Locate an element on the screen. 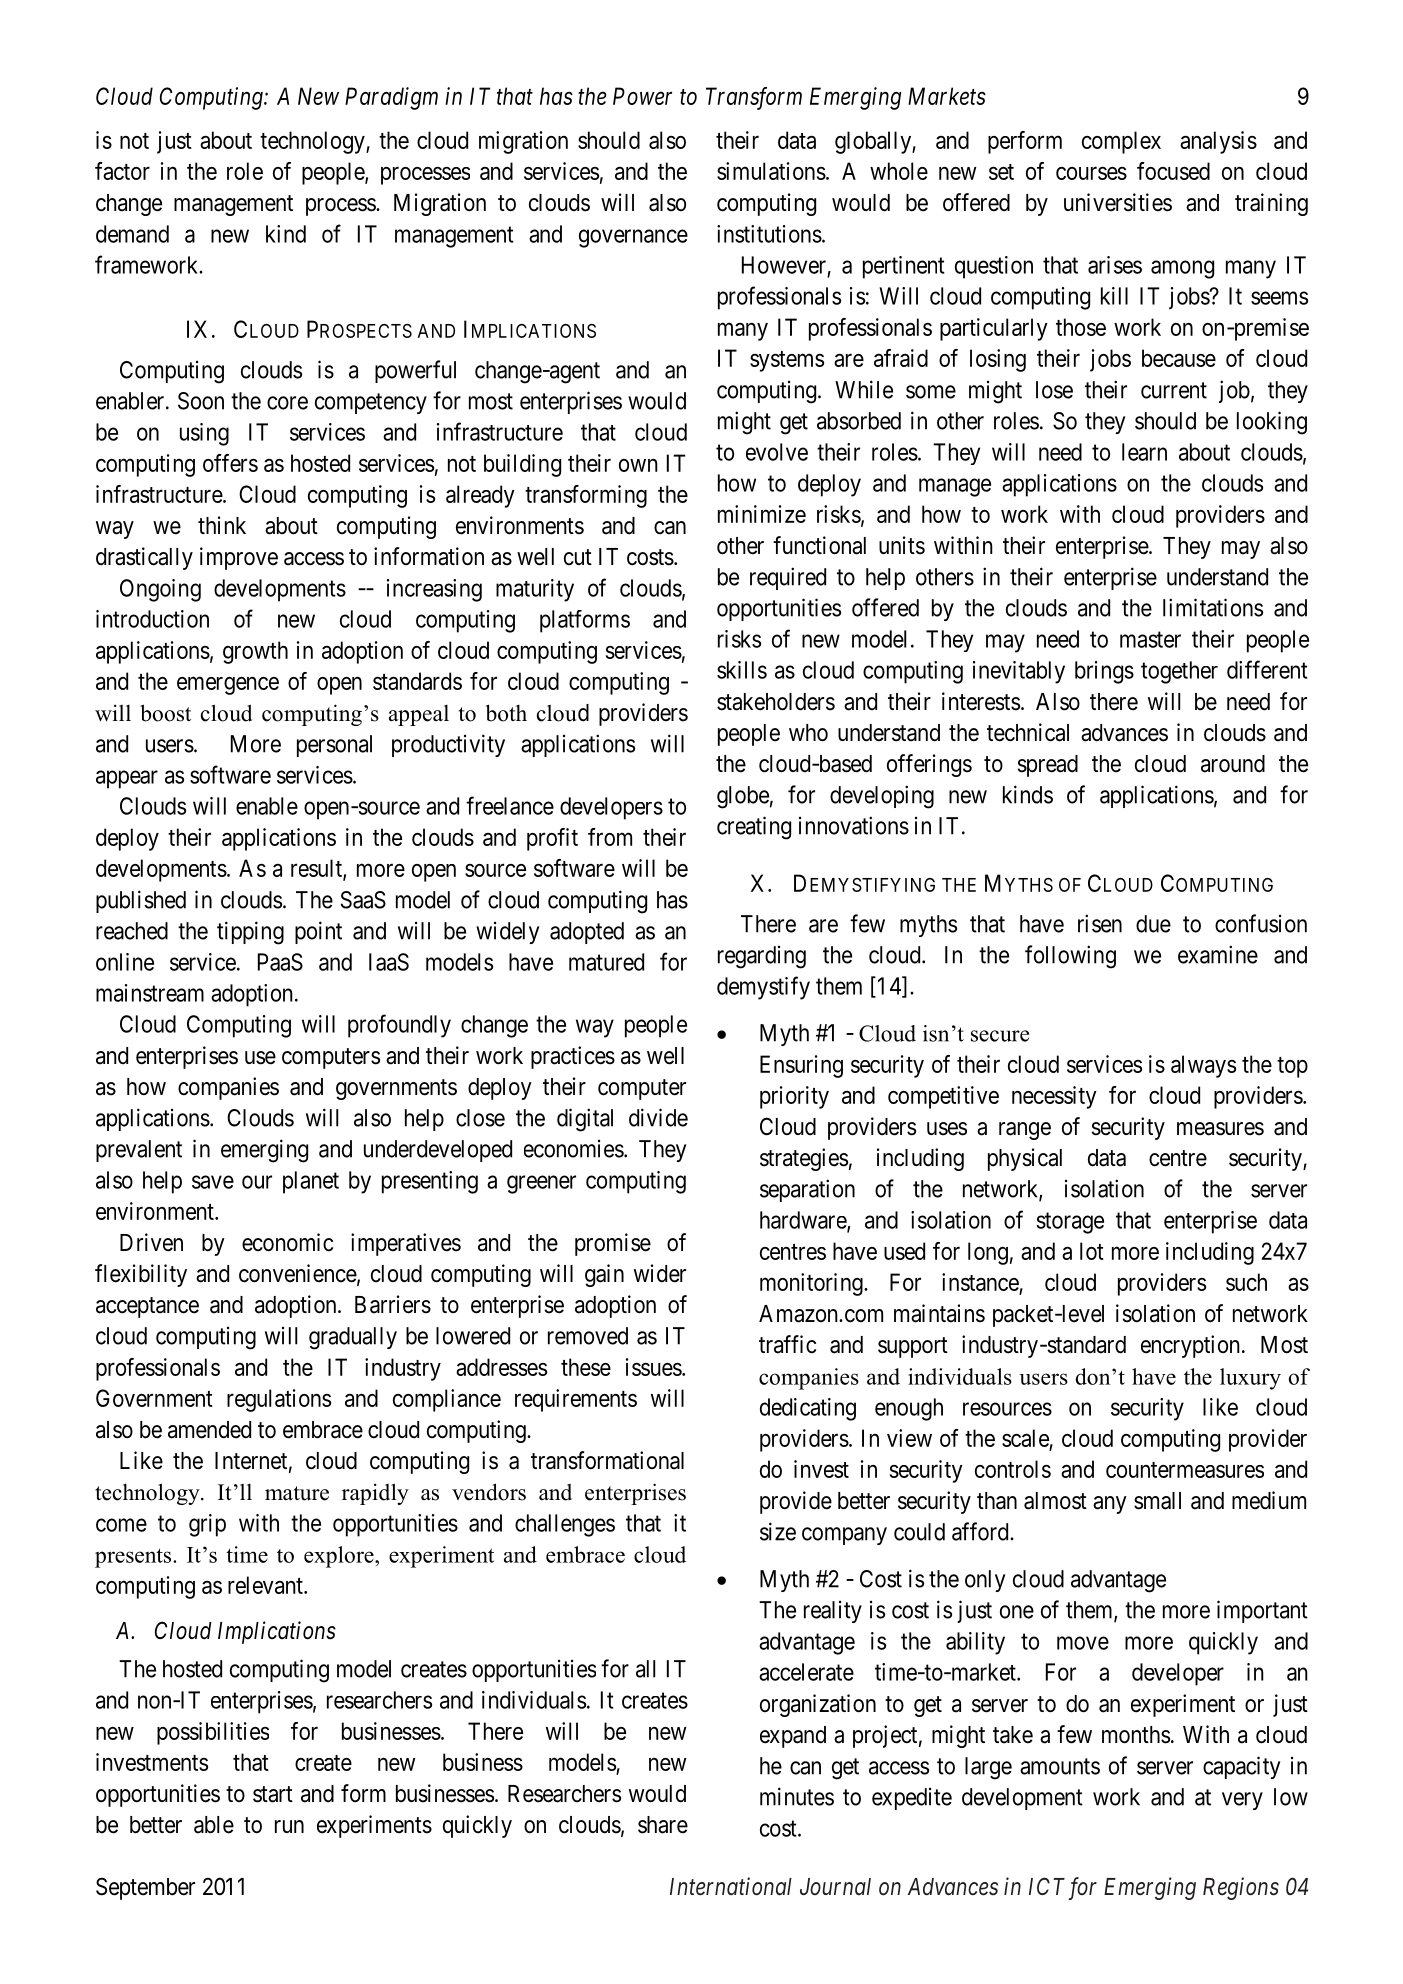 This screenshot has width=1403, height=1984. factor is located at coordinates (122, 171).
